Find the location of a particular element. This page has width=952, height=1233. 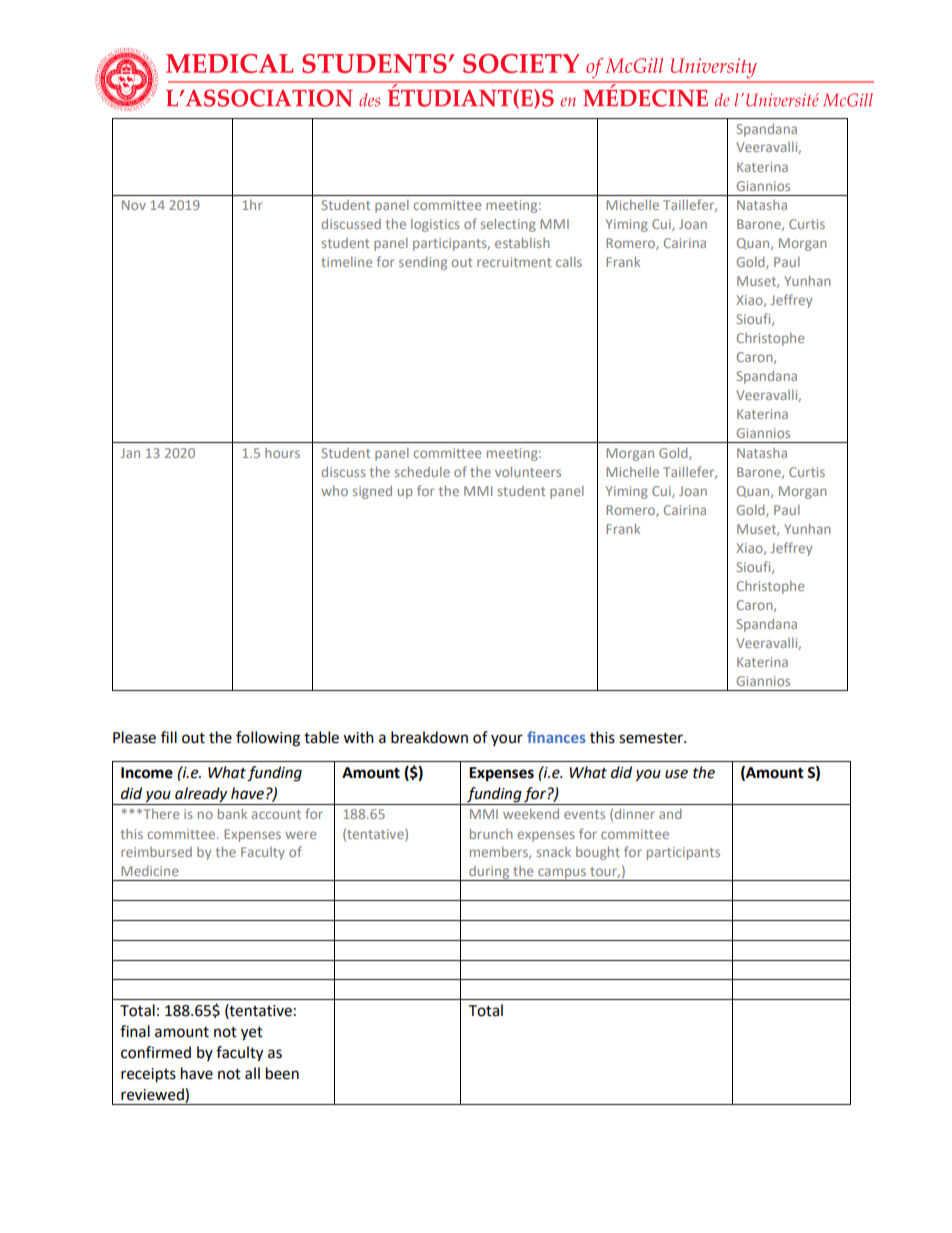

finances is located at coordinates (556, 737).
